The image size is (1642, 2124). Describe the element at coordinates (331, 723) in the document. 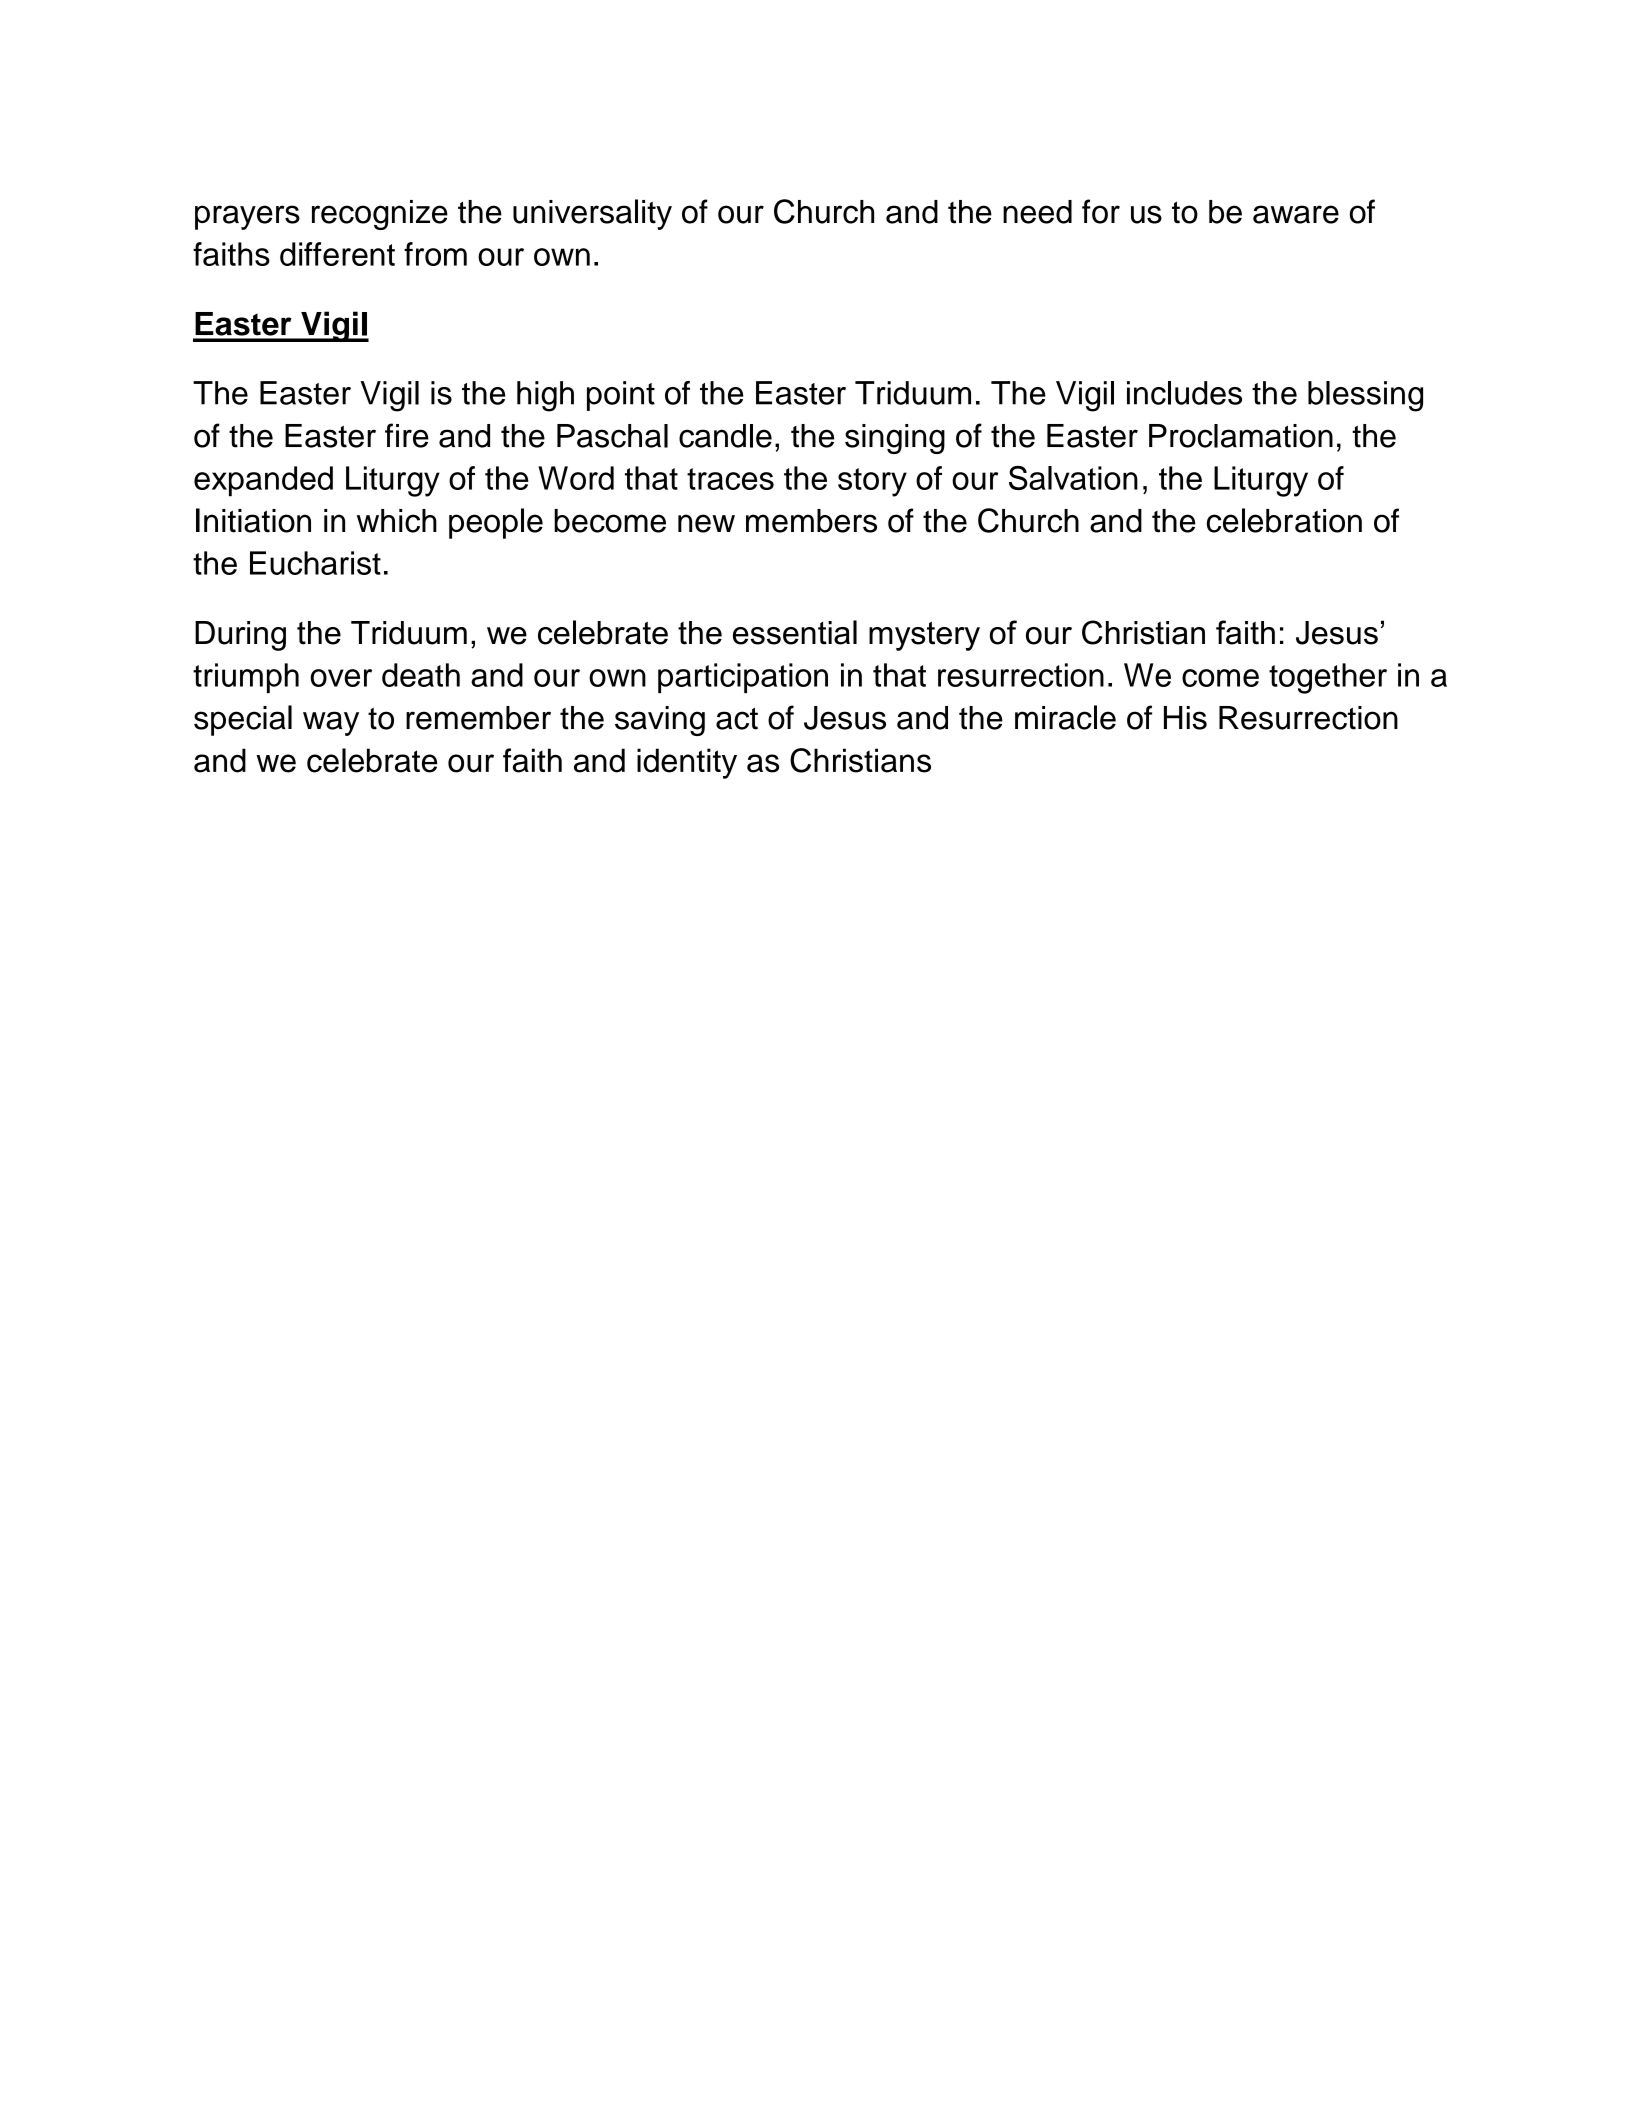

I see `way` at that location.
